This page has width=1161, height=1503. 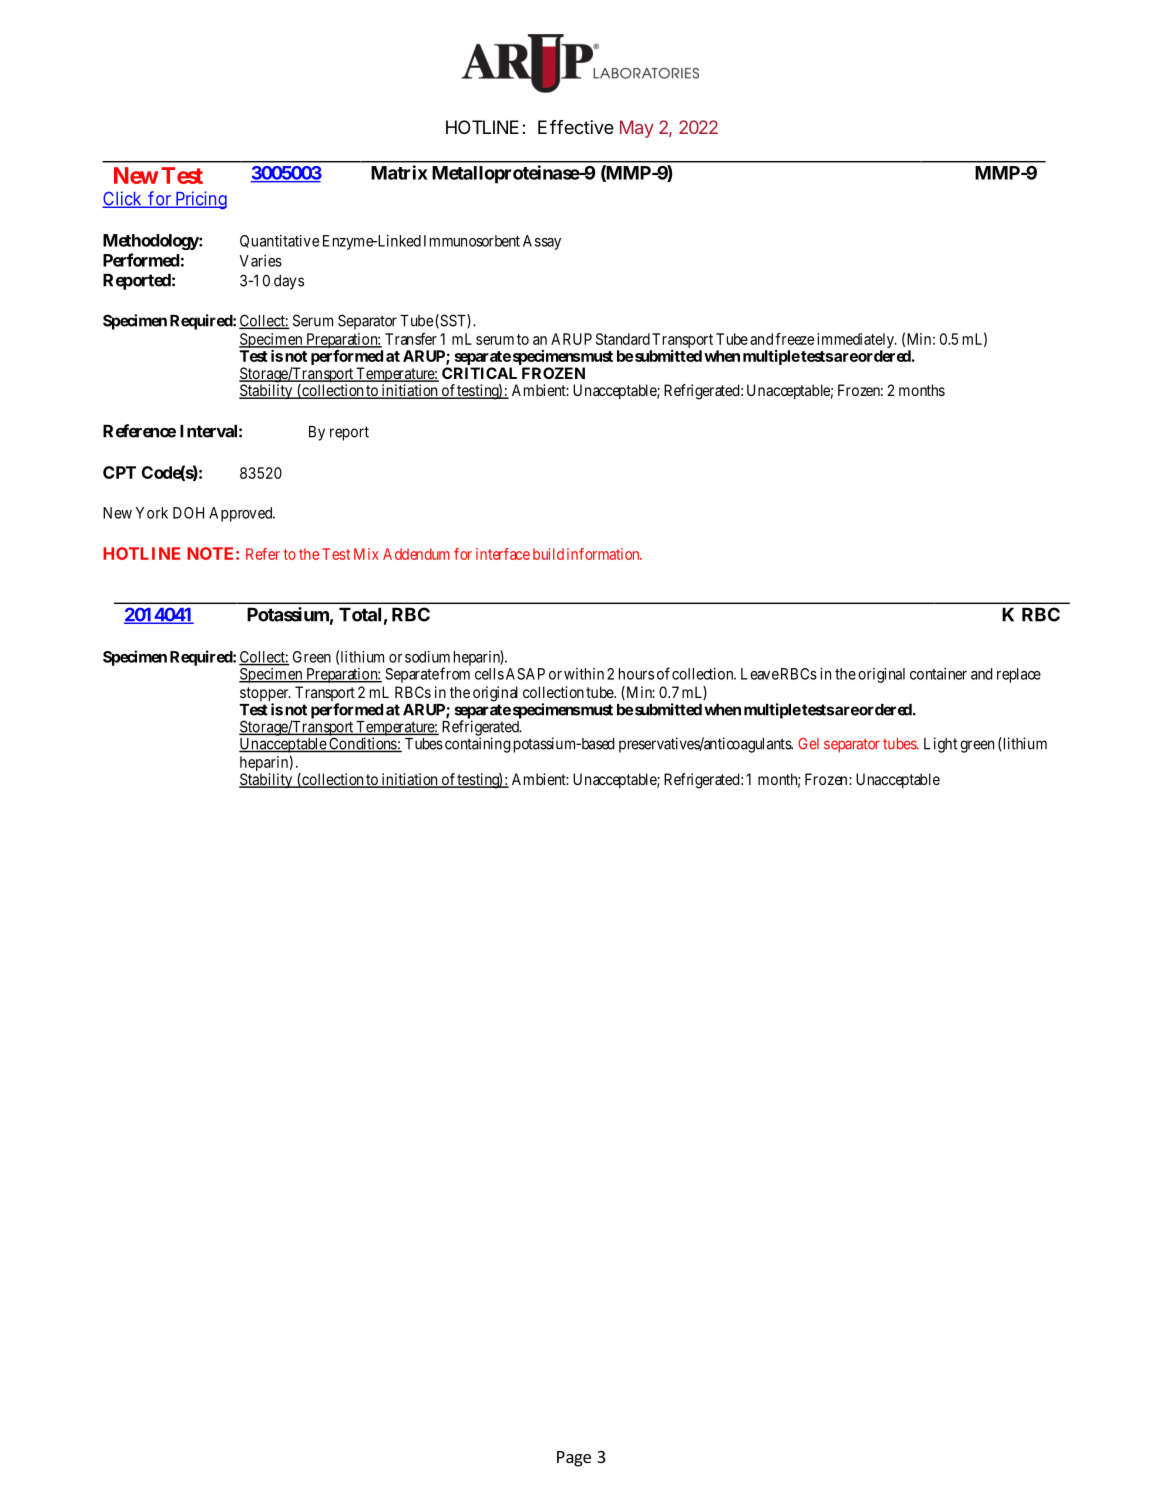 I want to click on Page, so click(x=574, y=1459).
